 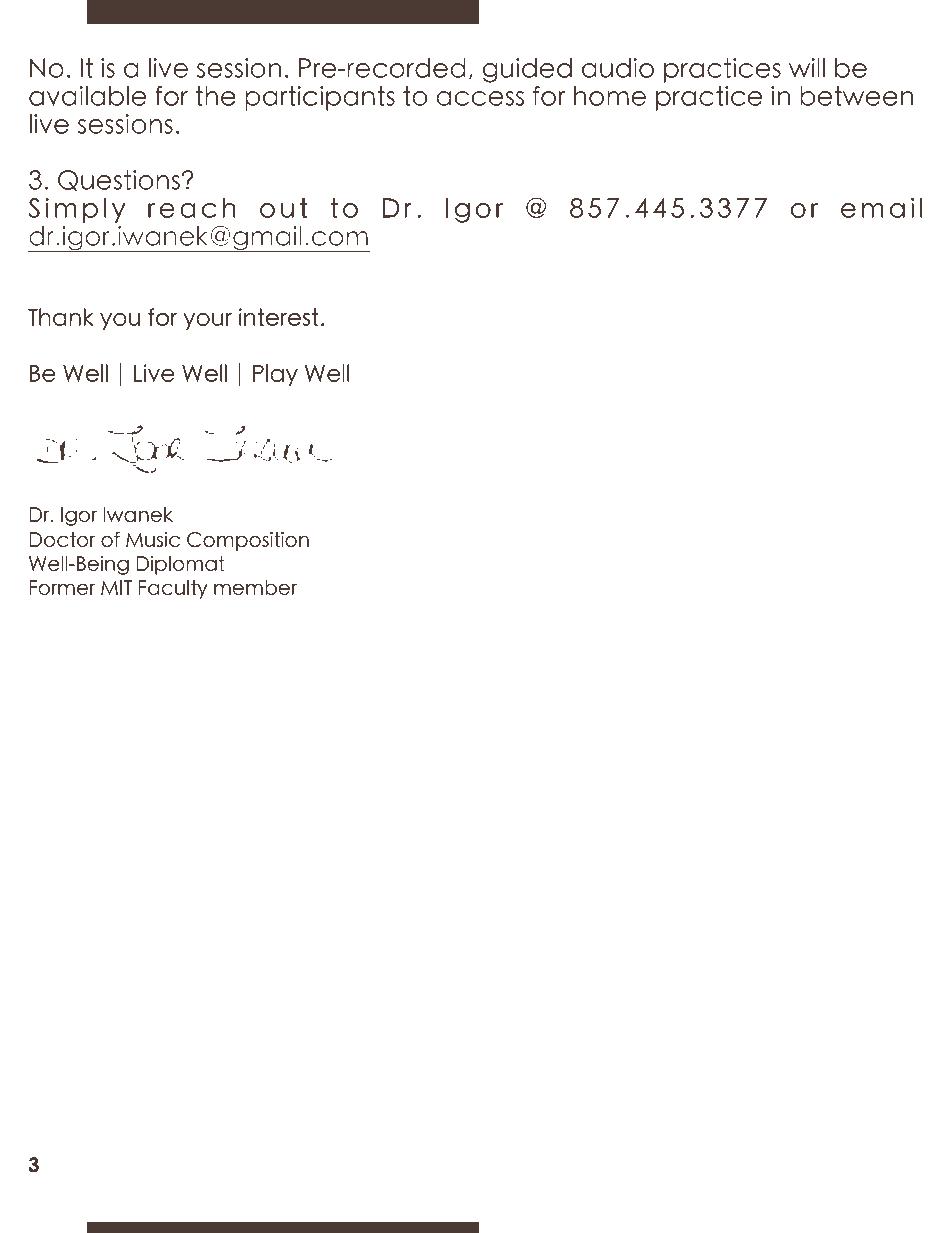 What do you see at coordinates (275, 375) in the page?
I see `Play` at bounding box center [275, 375].
